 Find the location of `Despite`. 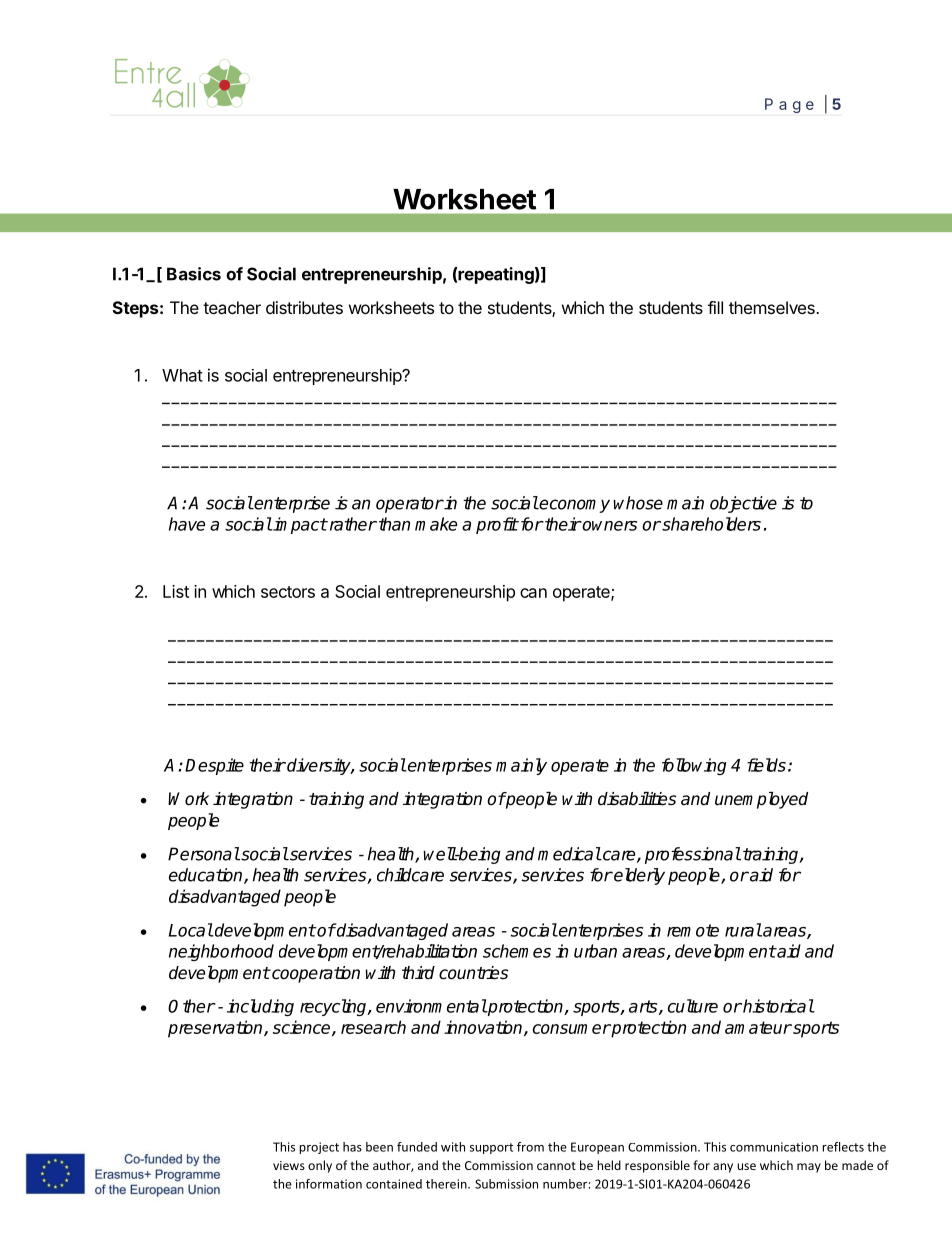

Despite is located at coordinates (214, 766).
